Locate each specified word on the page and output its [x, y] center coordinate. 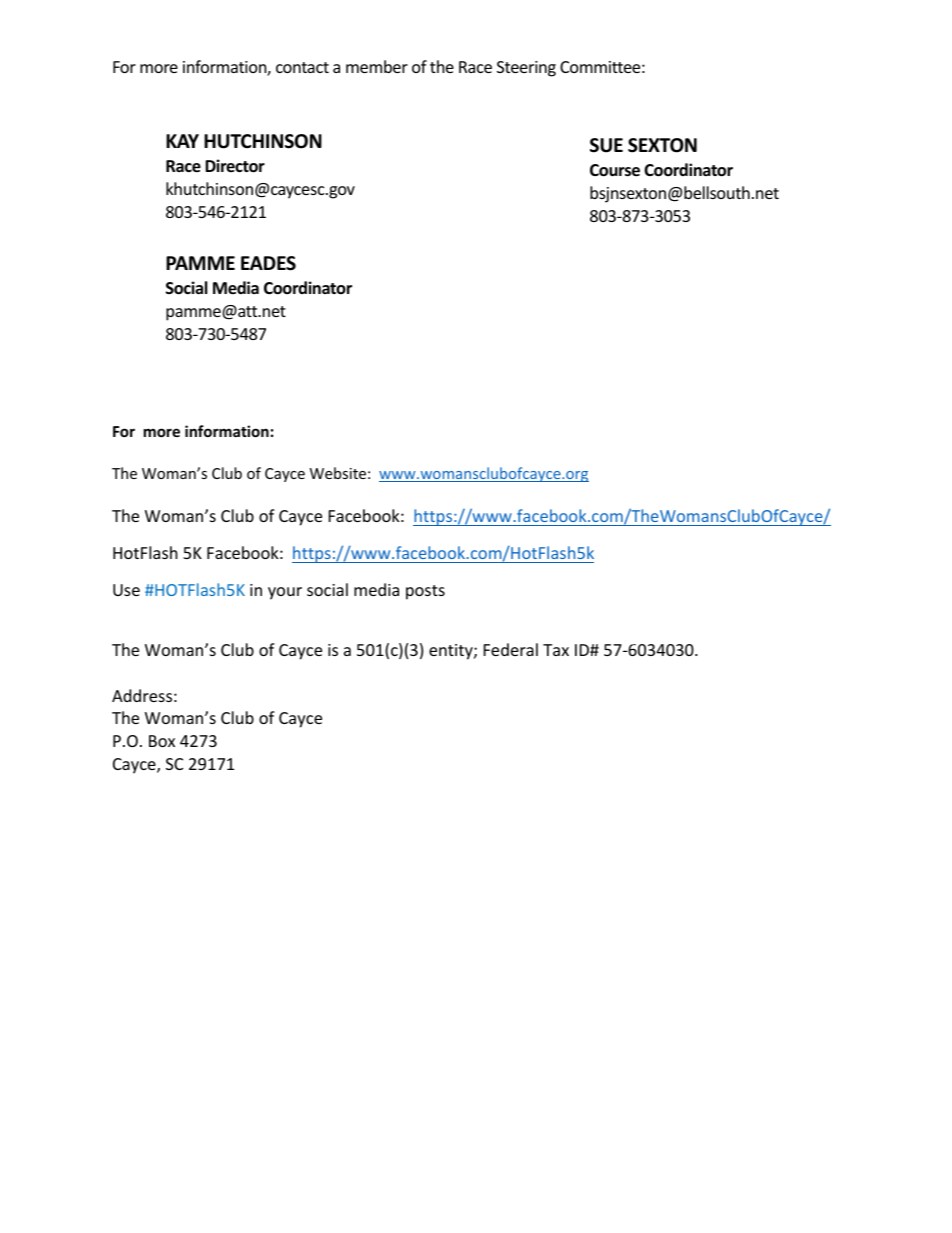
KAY [182, 141]
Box [162, 741]
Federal [511, 649]
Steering [526, 69]
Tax [556, 650]
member [377, 66]
